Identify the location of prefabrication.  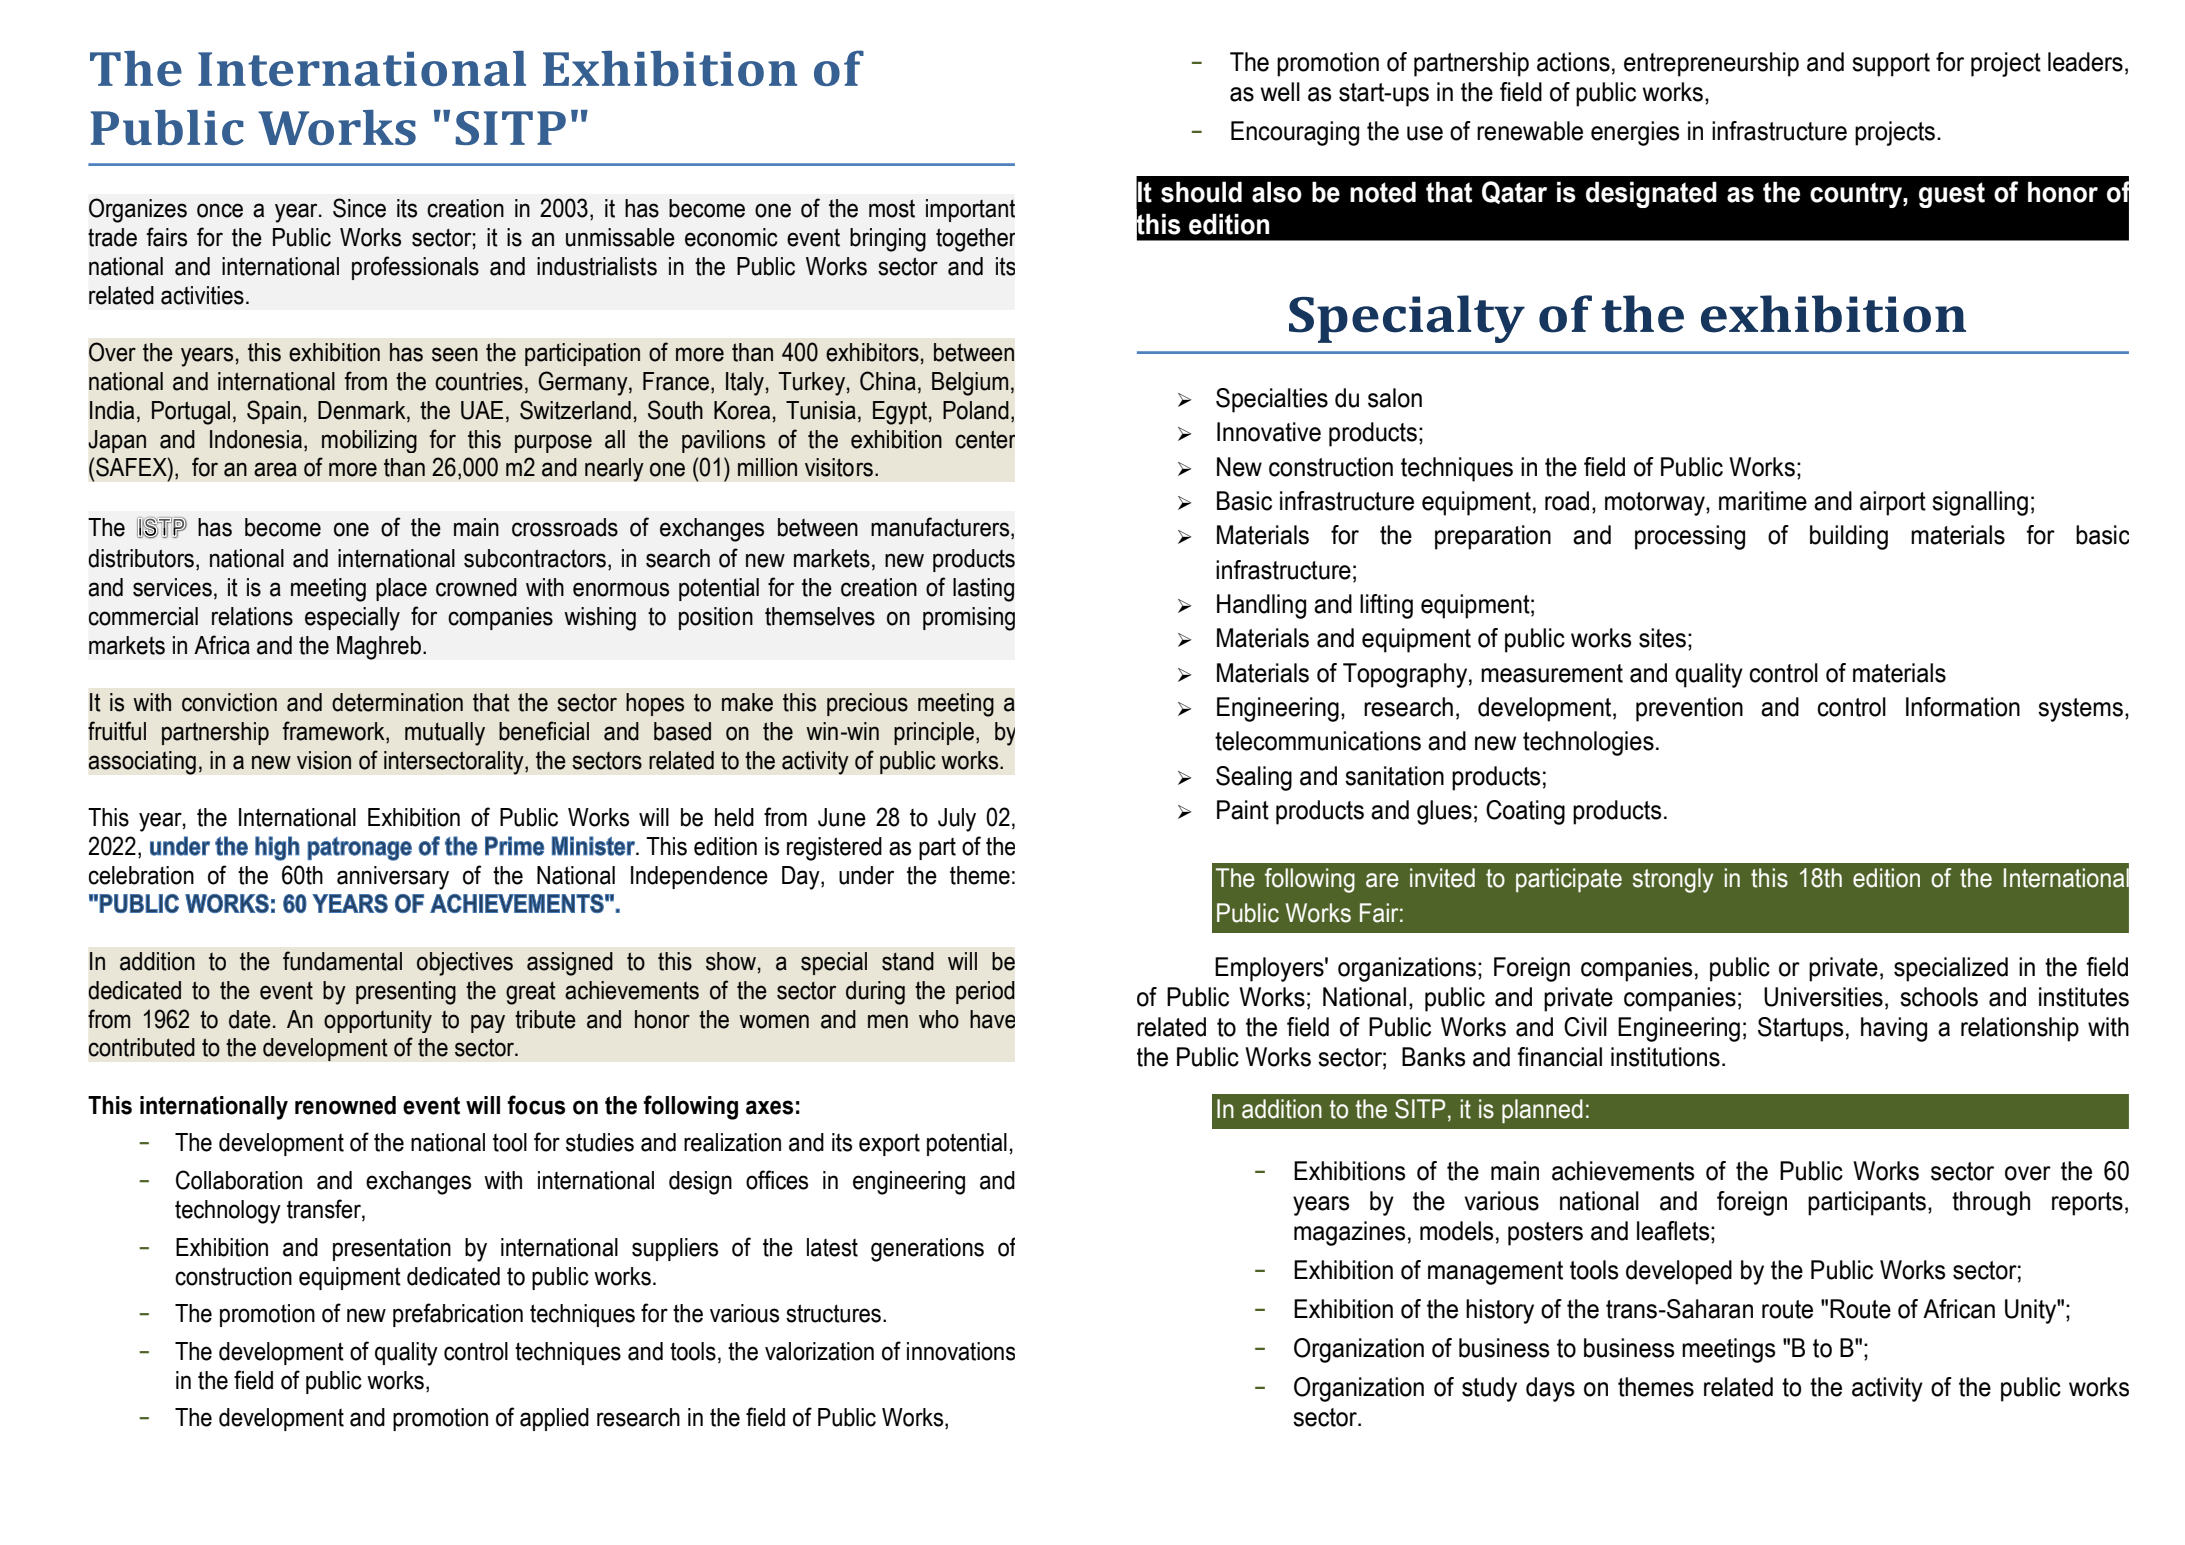
(458, 1315).
